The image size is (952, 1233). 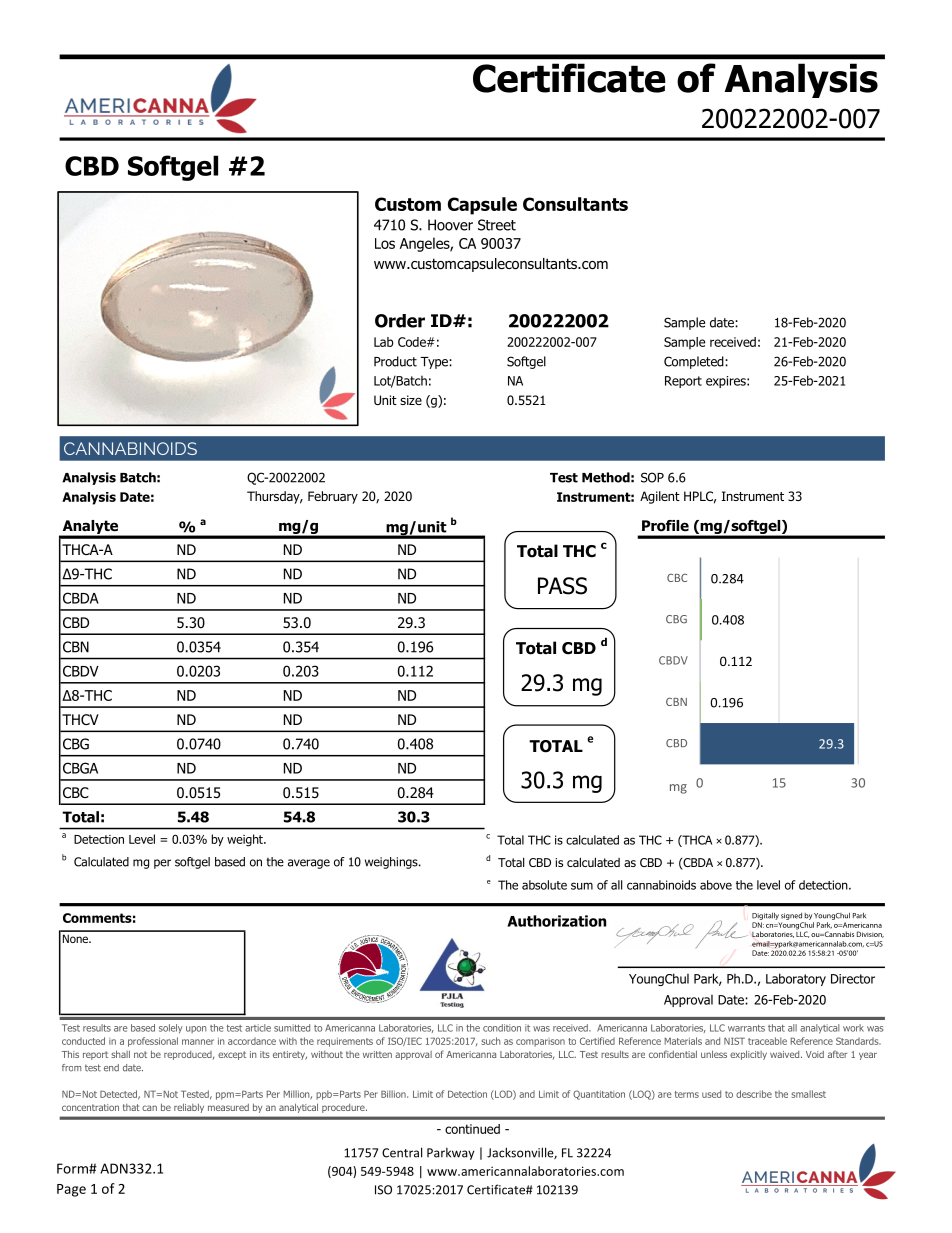 What do you see at coordinates (450, 225) in the document?
I see `Hoover` at bounding box center [450, 225].
